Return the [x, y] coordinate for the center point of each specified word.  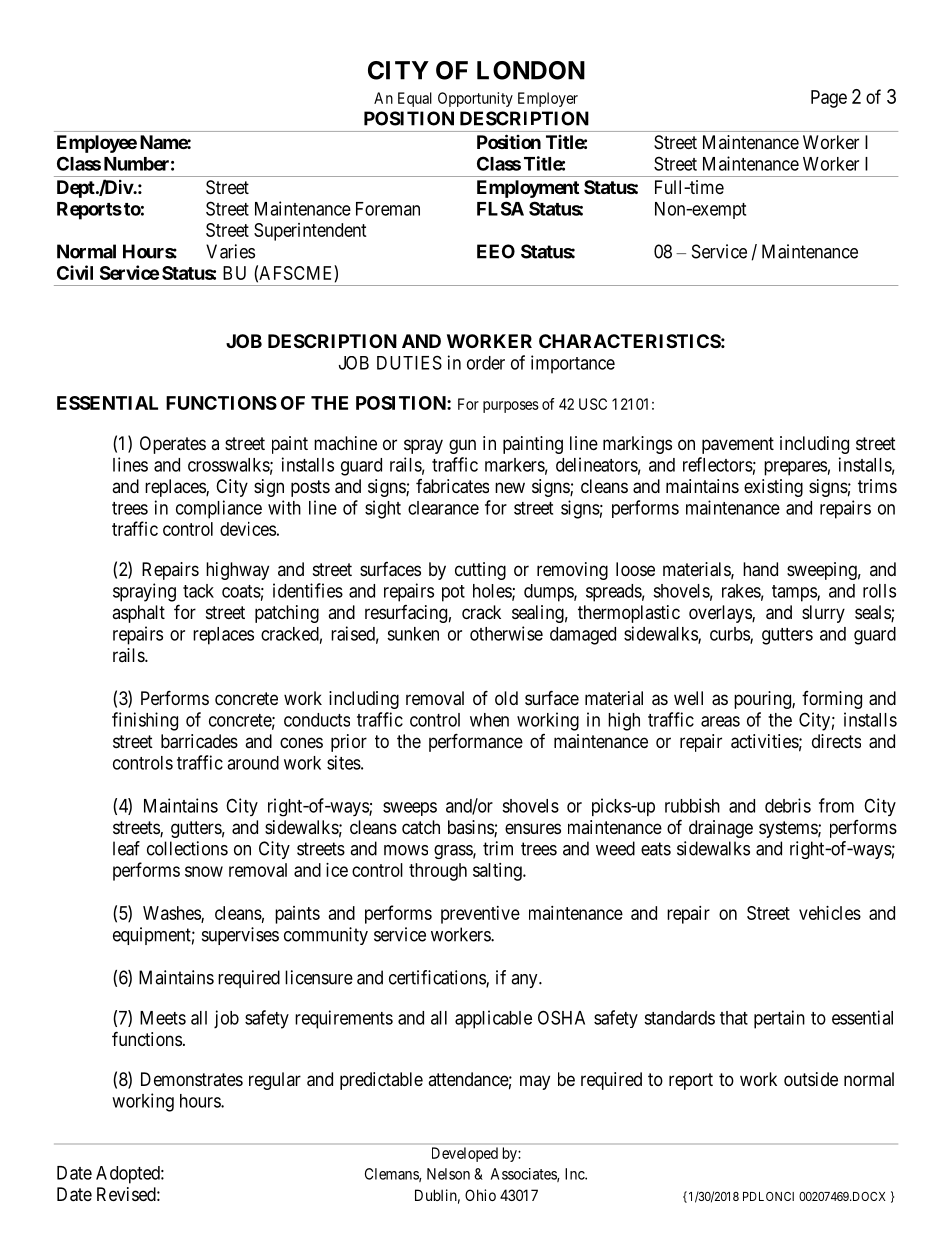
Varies [230, 251]
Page [829, 99]
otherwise [506, 633]
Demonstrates [192, 1079]
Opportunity [475, 99]
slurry [823, 614]
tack [198, 591]
